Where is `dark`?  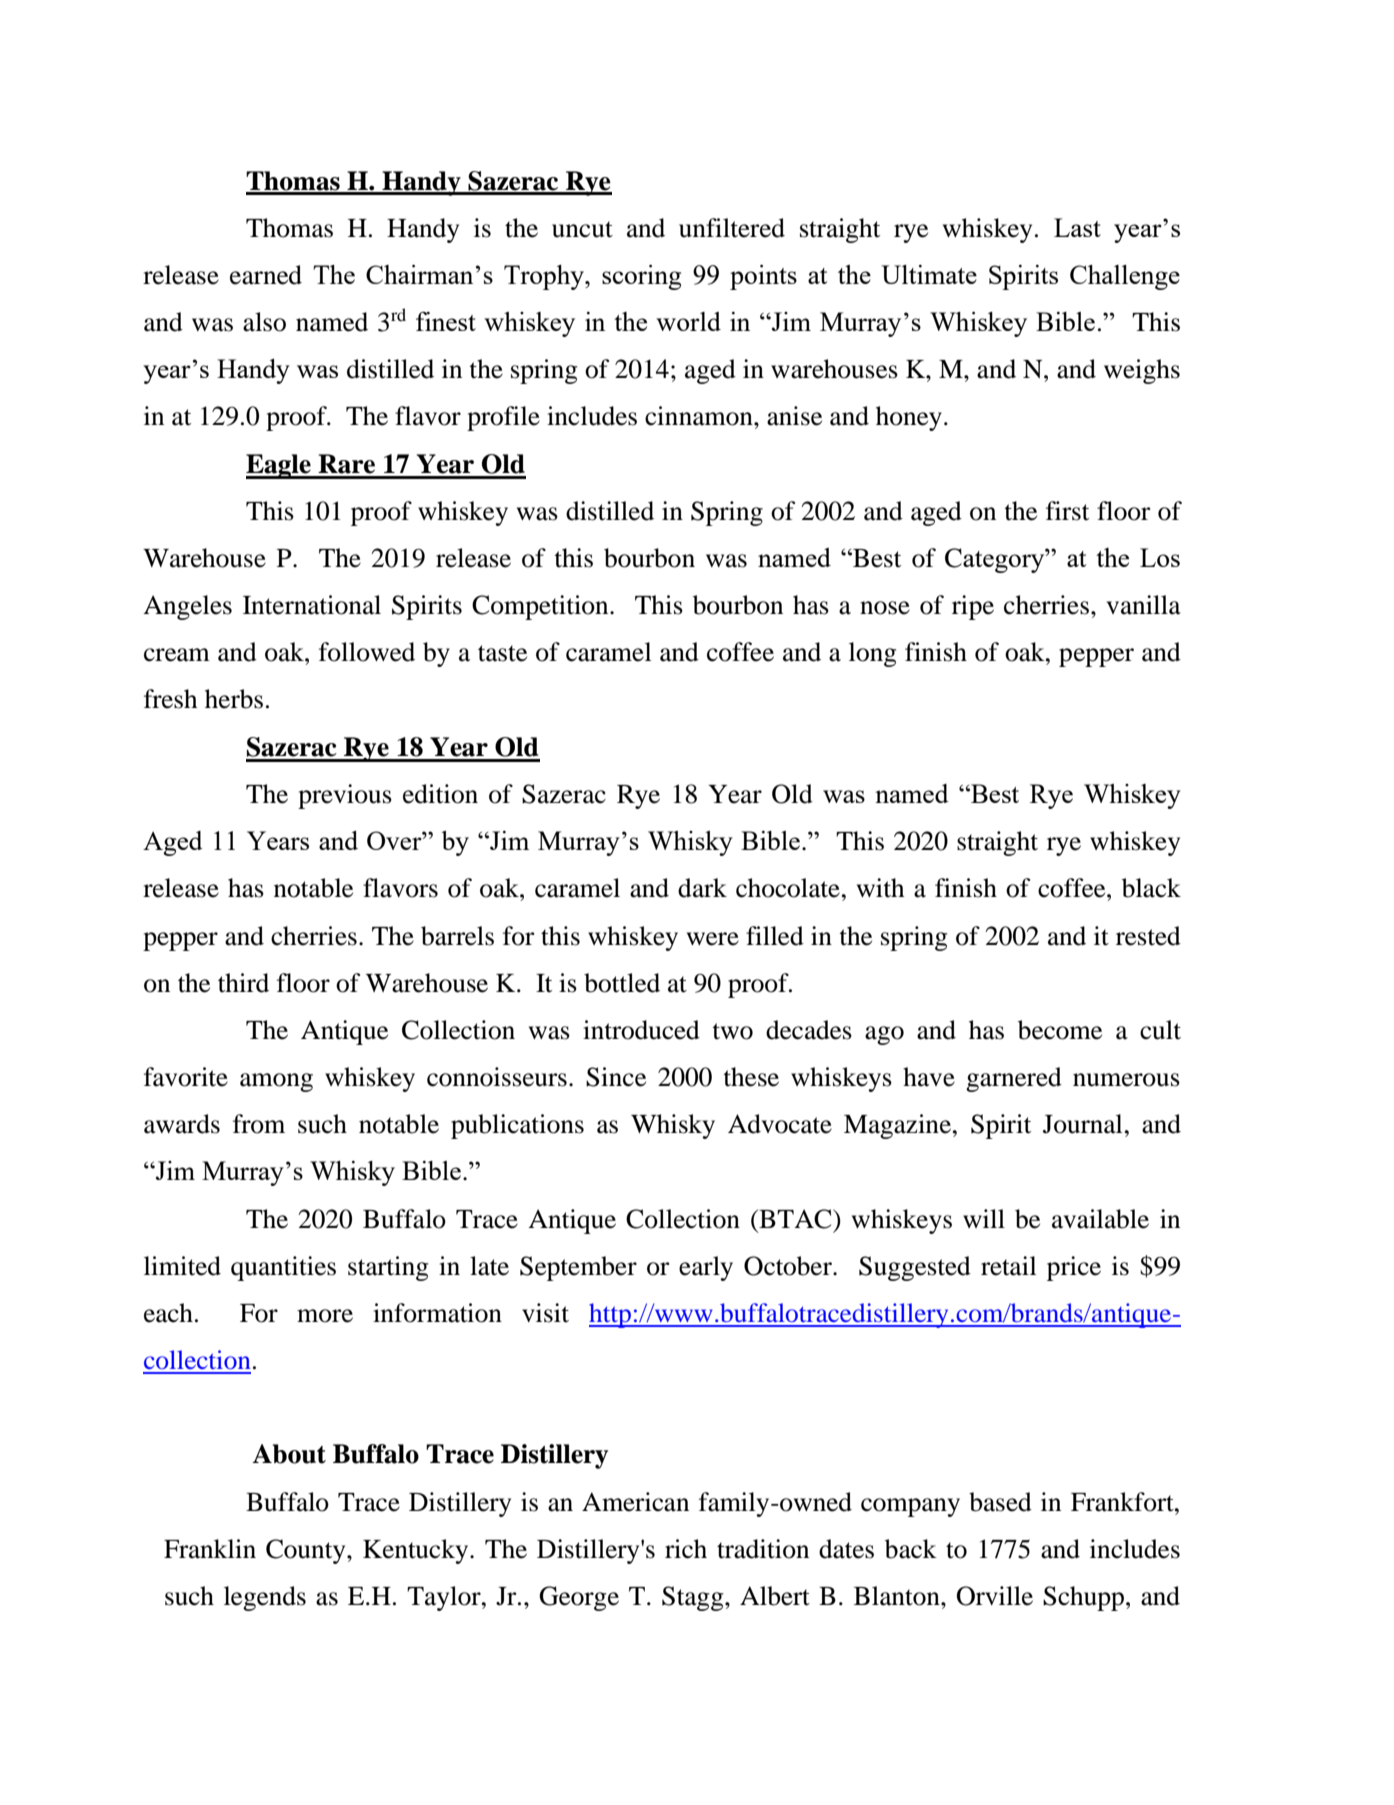 dark is located at coordinates (702, 888).
